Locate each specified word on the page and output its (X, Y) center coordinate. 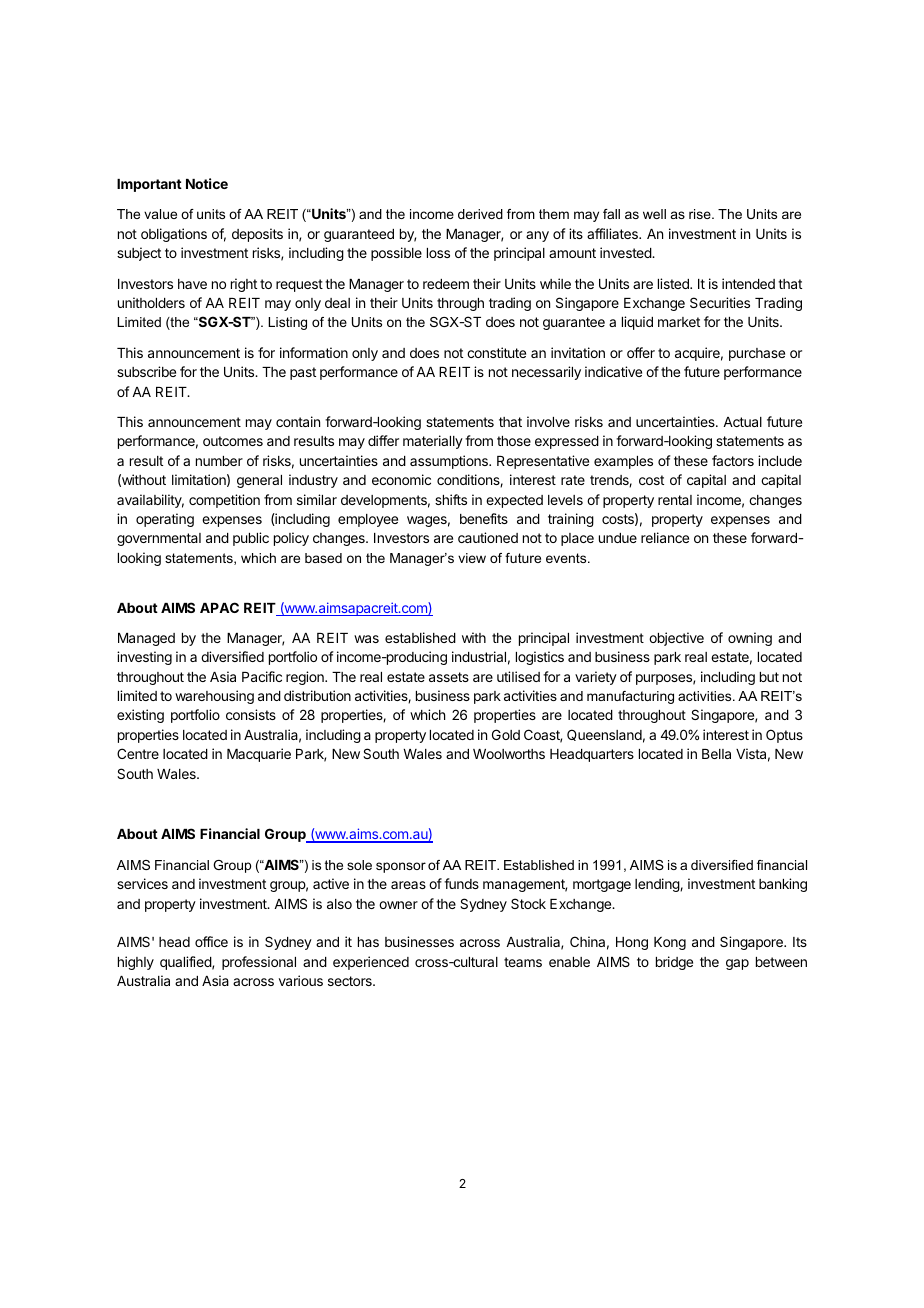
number (219, 461)
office (211, 941)
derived (480, 214)
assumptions (450, 462)
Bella (716, 754)
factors (733, 460)
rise (701, 214)
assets (449, 677)
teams (523, 962)
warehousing (214, 697)
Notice (207, 183)
